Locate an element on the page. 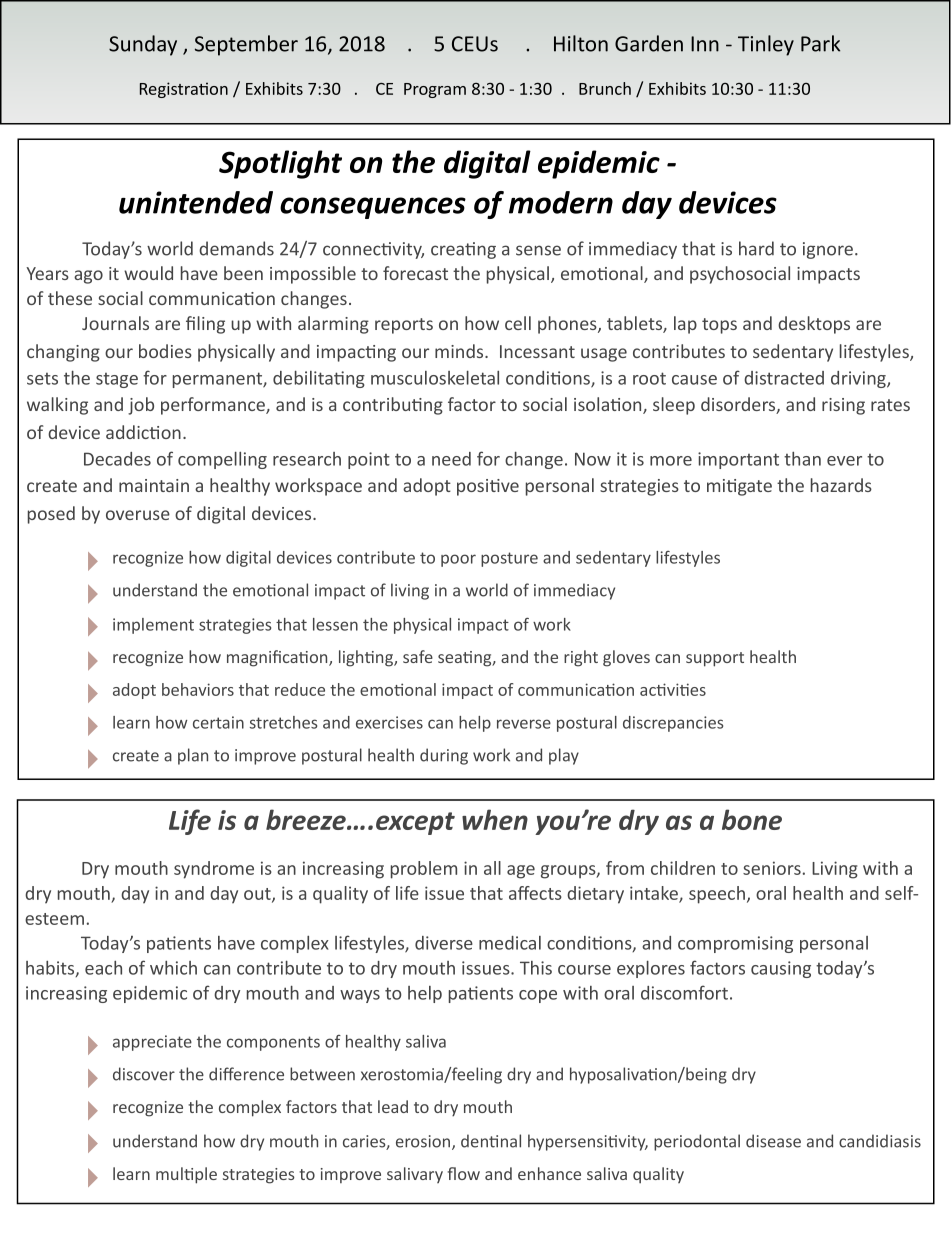  distracted is located at coordinates (784, 378).
